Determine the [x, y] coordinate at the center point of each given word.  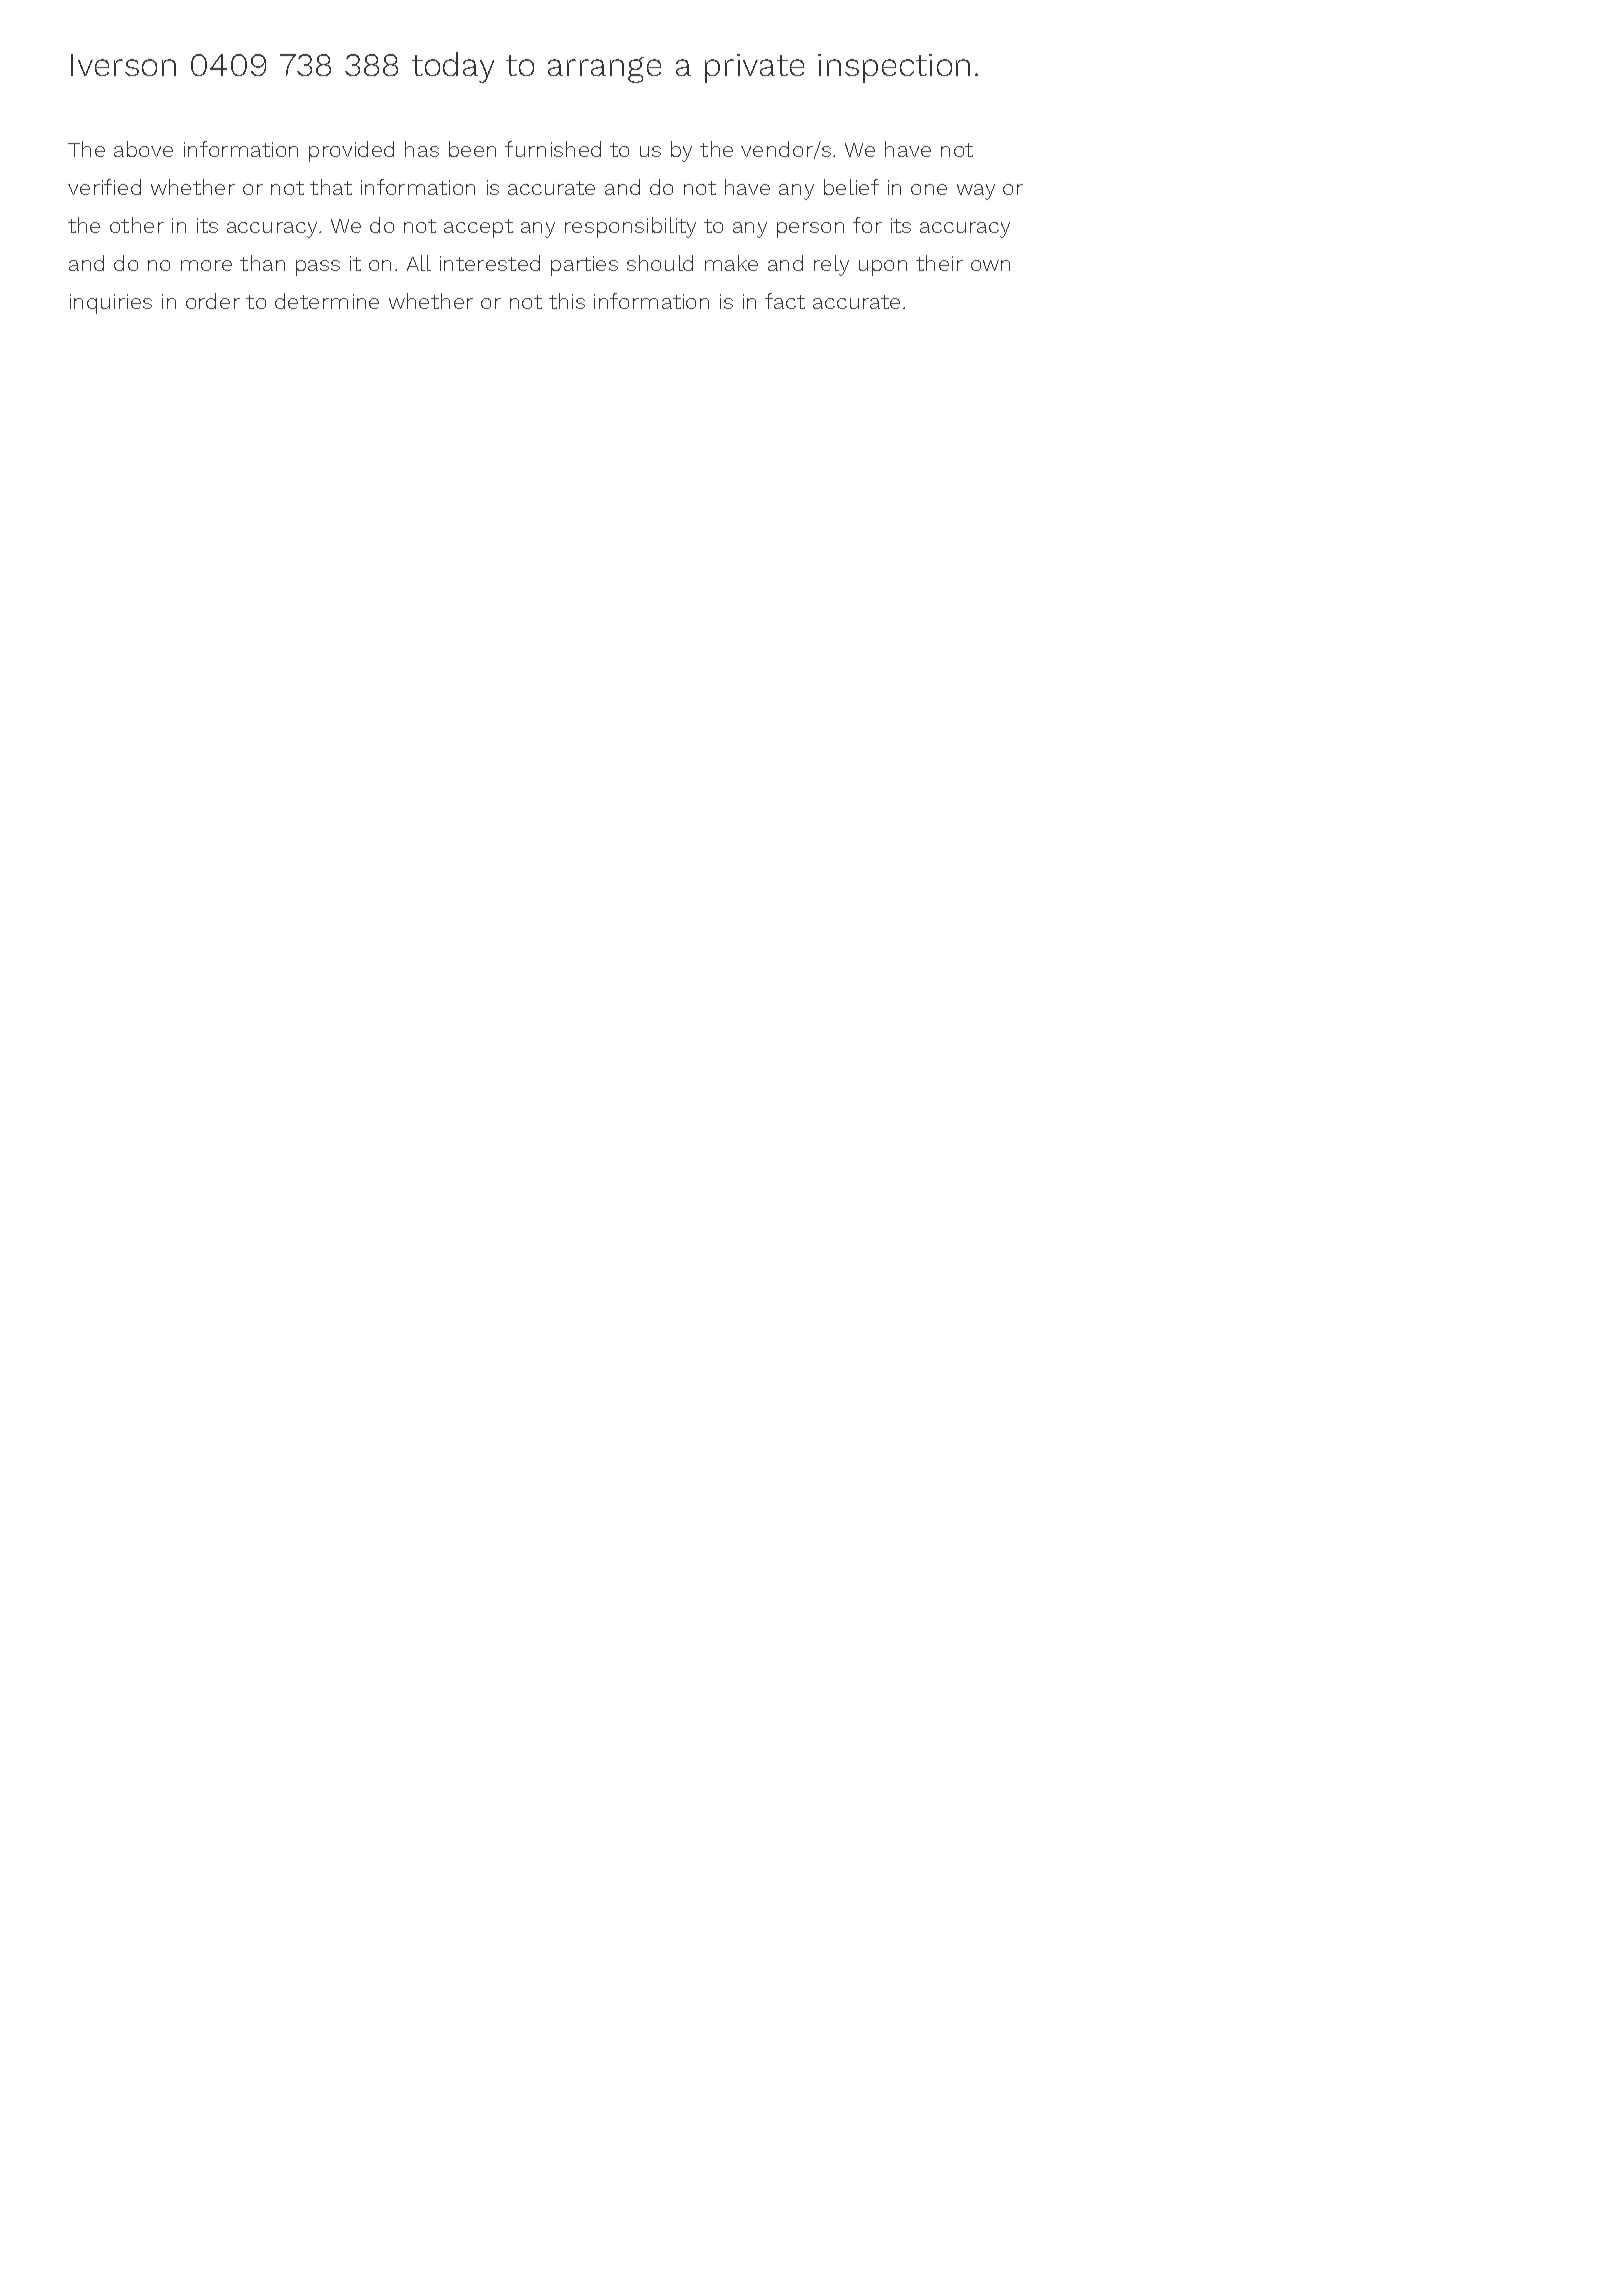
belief [851, 187]
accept [478, 228]
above [143, 149]
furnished [553, 149]
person [810, 230]
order [213, 301]
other [137, 225]
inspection [894, 68]
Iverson [123, 65]
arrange [604, 70]
